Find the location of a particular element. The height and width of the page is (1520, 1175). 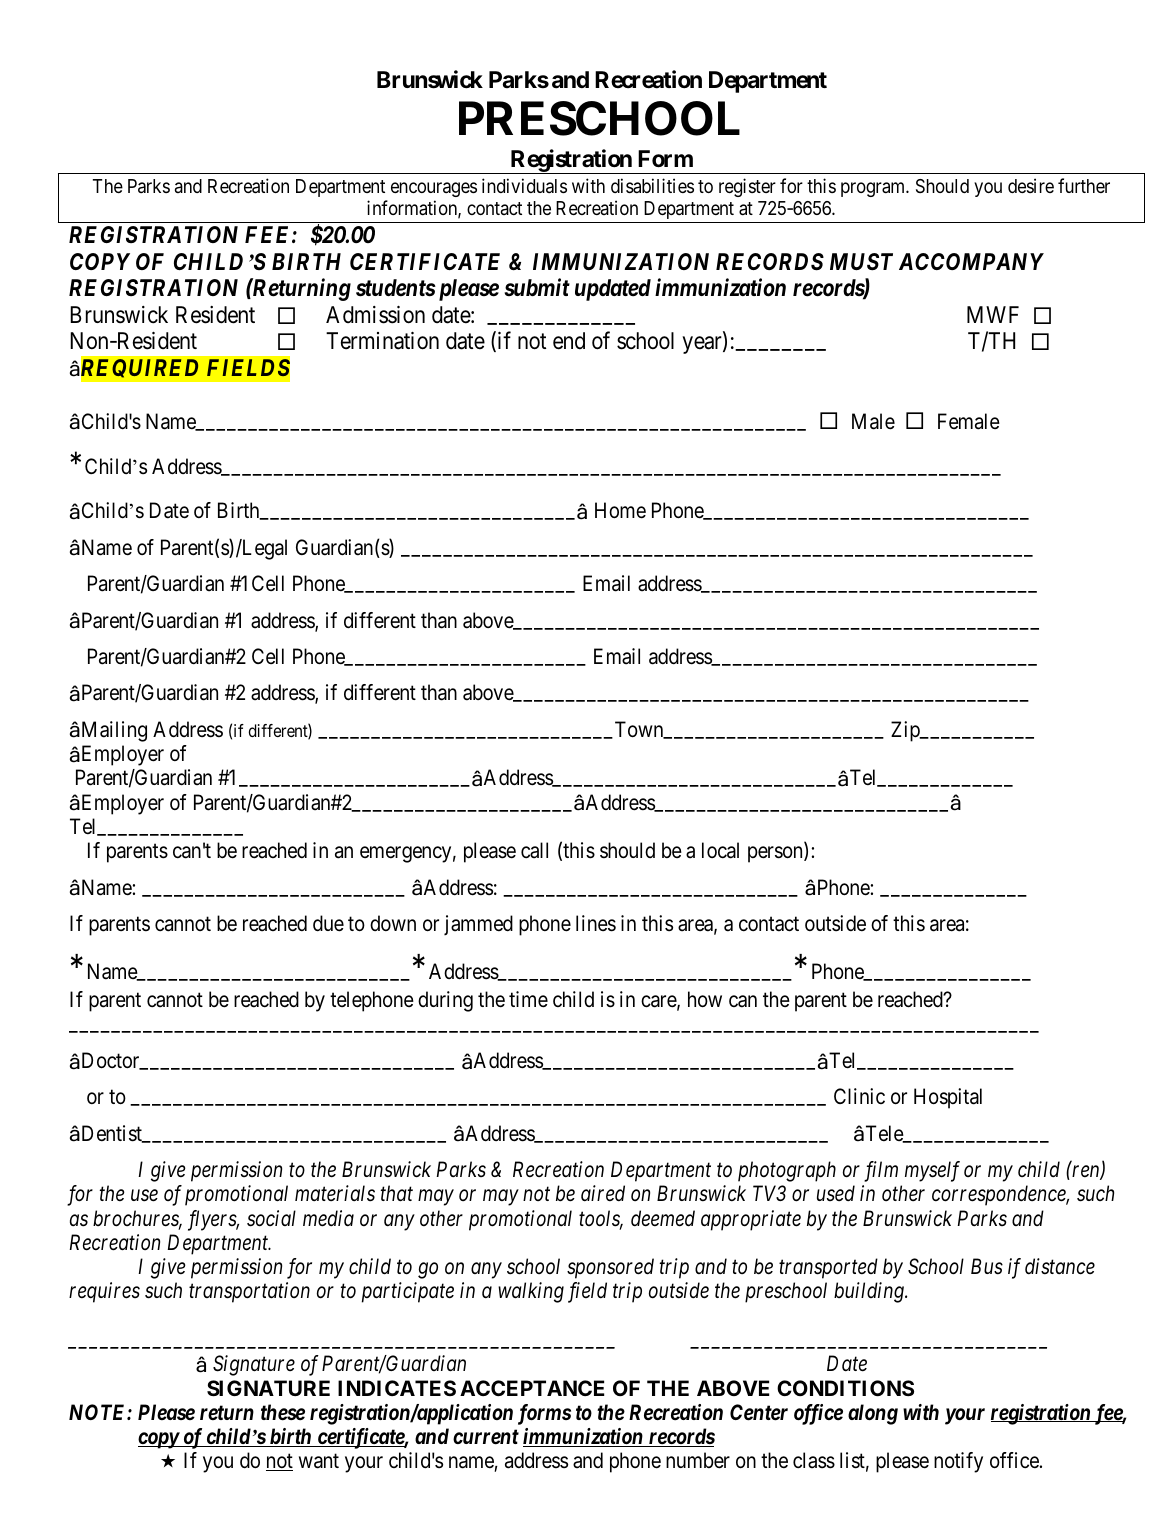

Admission is located at coordinates (375, 315).
